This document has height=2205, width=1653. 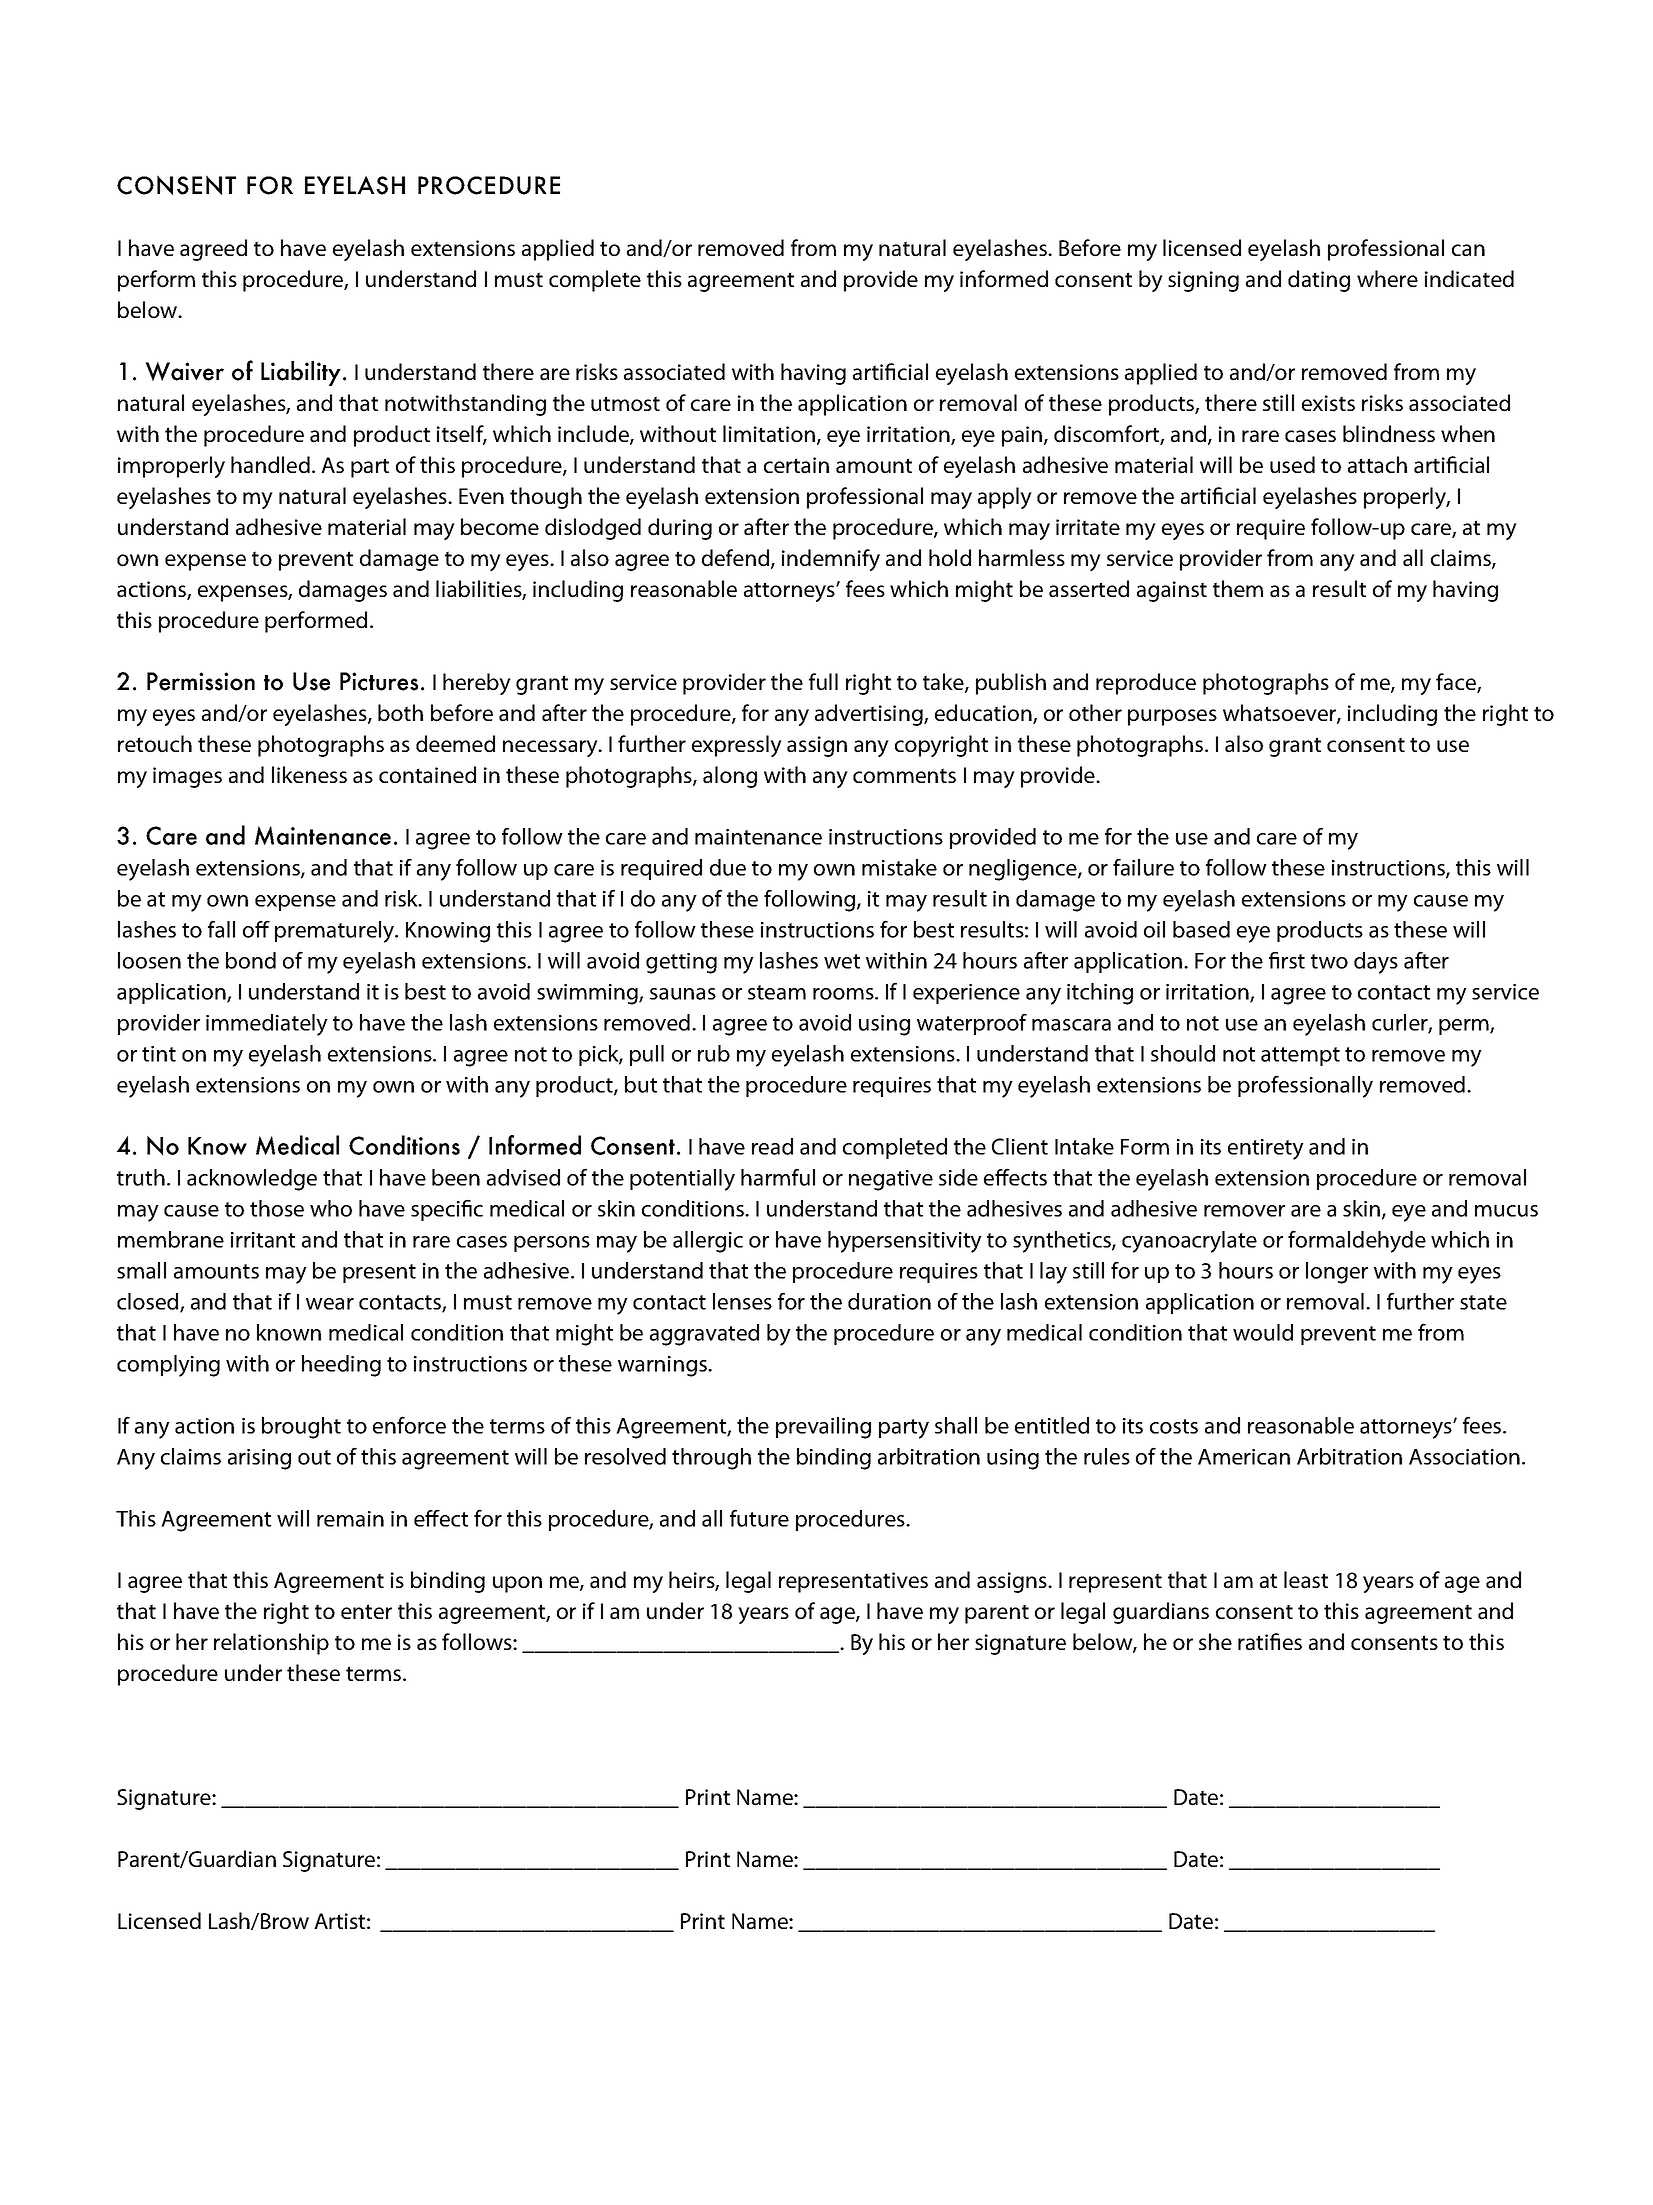 What do you see at coordinates (1329, 961) in the document?
I see `two` at bounding box center [1329, 961].
